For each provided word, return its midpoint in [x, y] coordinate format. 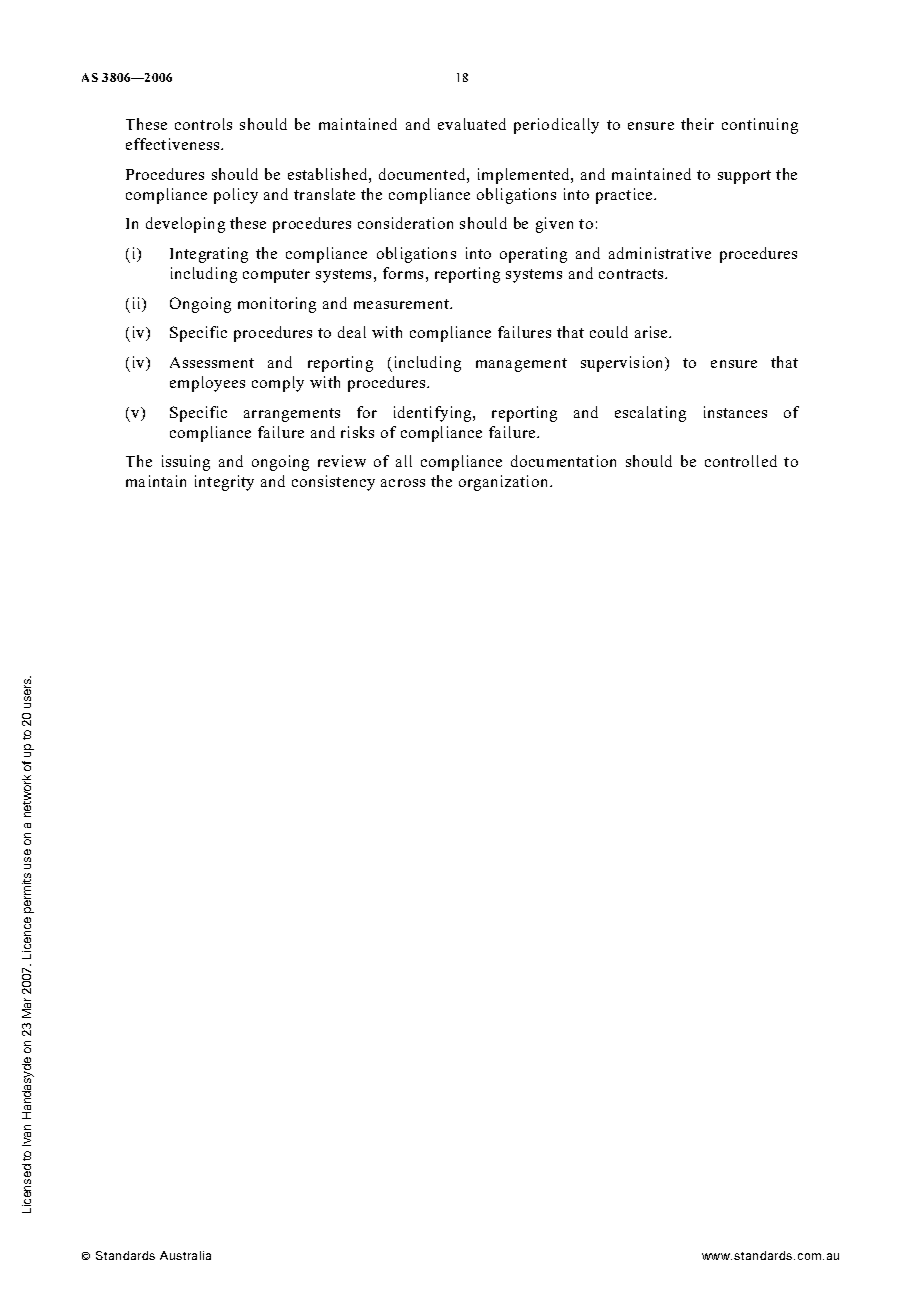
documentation [563, 461]
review [342, 461]
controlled [741, 461]
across [403, 483]
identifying [434, 414]
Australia [185, 1255]
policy [236, 196]
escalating [650, 414]
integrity [224, 483]
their [697, 124]
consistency [333, 483]
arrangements [292, 415]
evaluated [472, 124]
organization [505, 483]
